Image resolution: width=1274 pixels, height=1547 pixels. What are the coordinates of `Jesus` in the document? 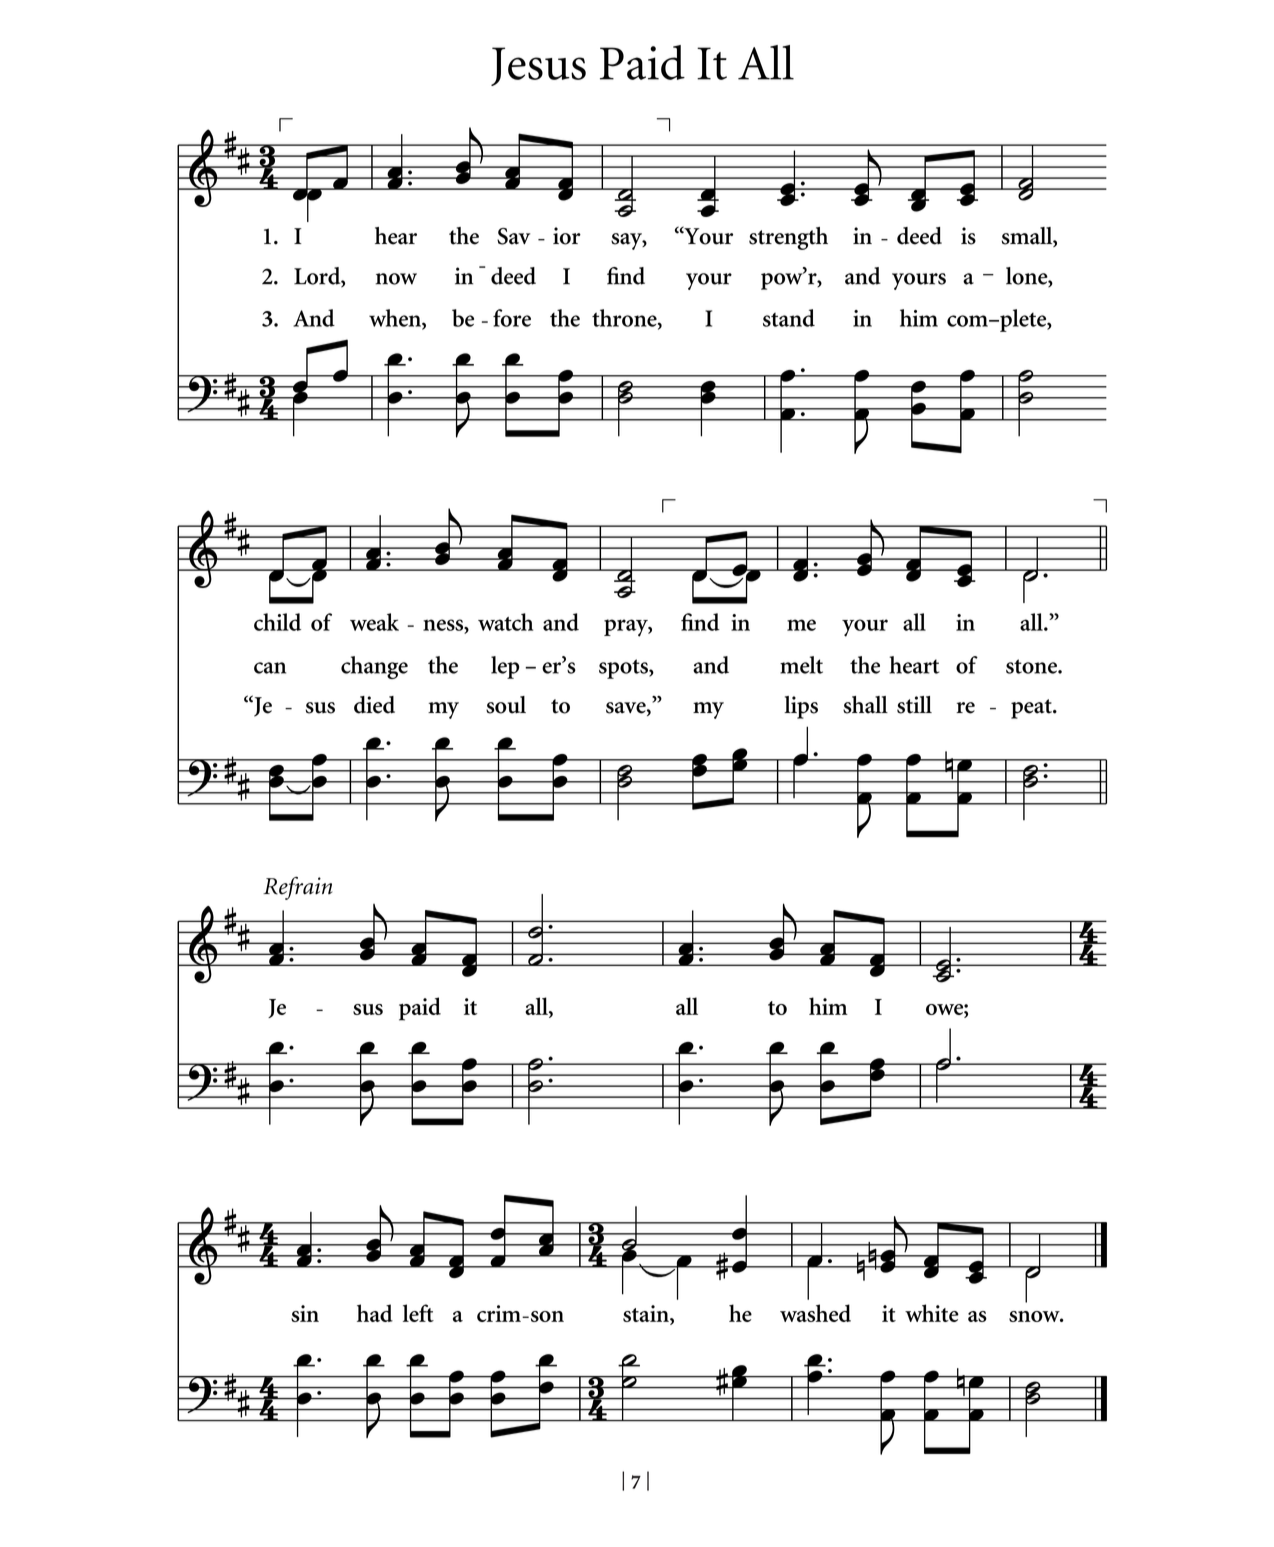 It's located at (538, 66).
